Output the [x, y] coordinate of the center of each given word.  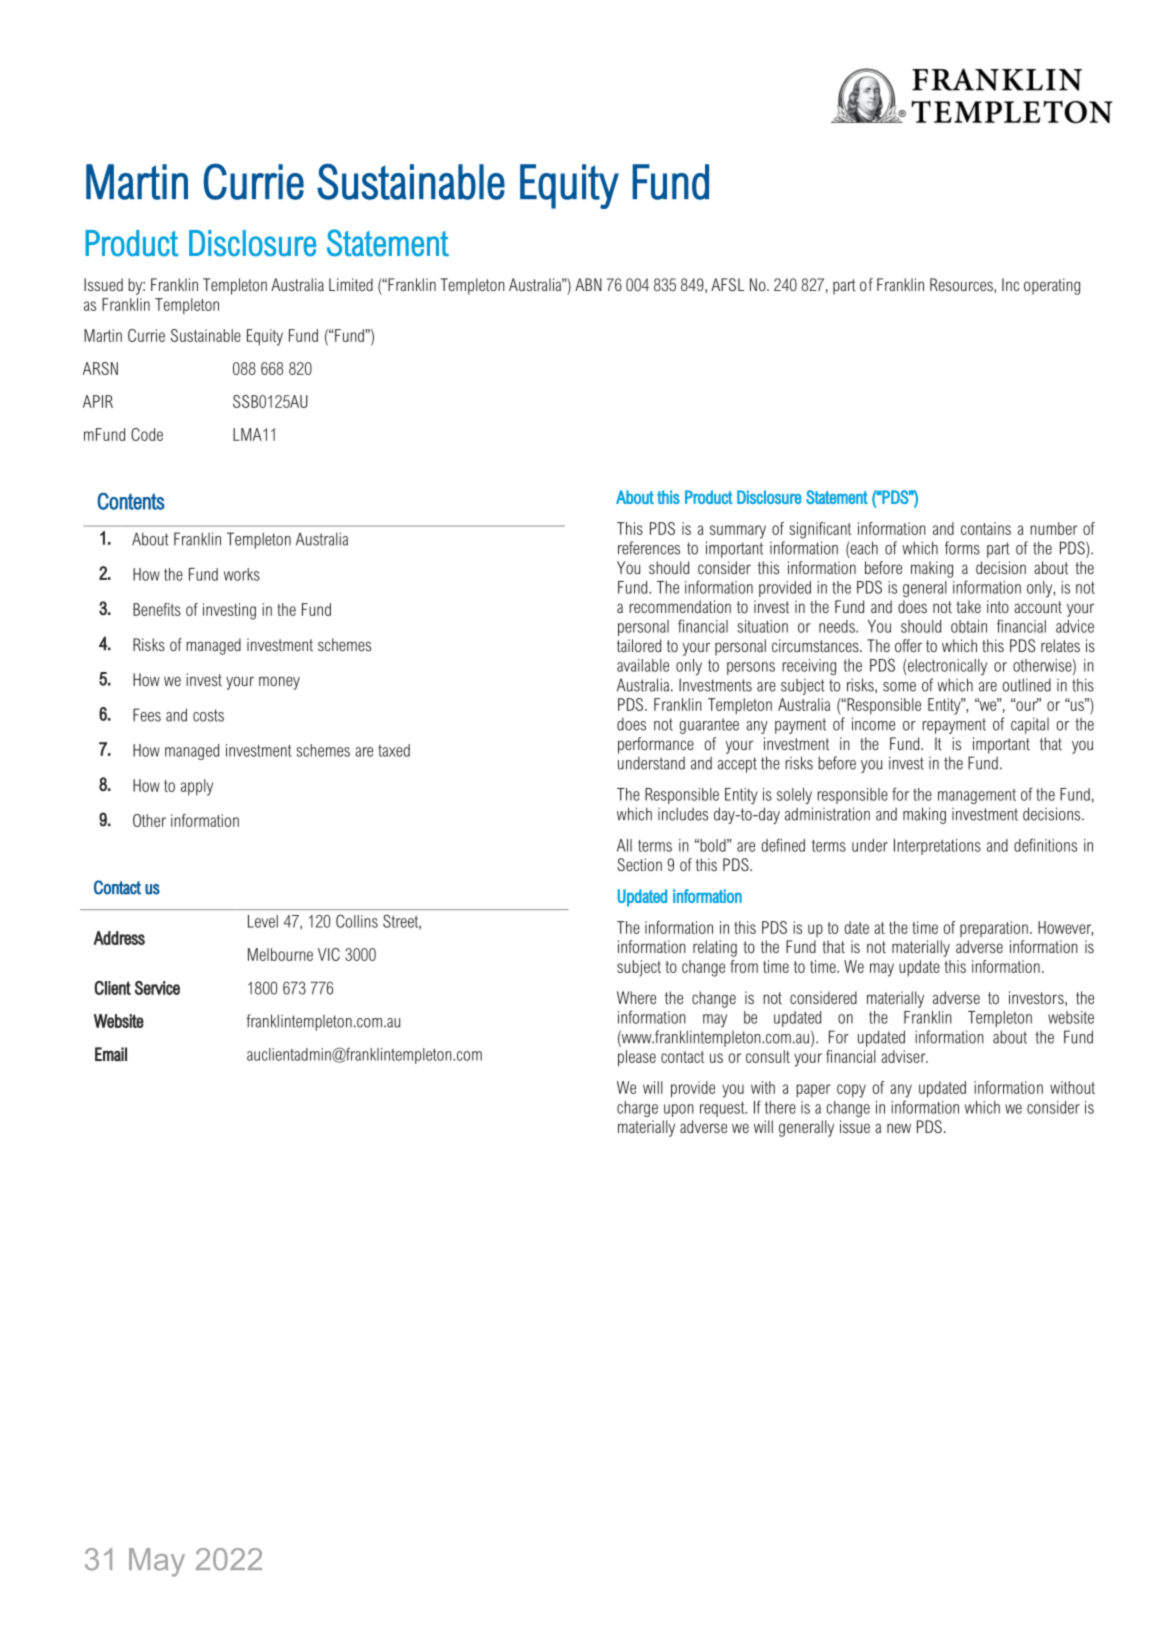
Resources [962, 284]
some [899, 687]
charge [637, 1109]
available [643, 665]
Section [639, 864]
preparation [994, 929]
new [899, 1128]
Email [111, 1054]
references [649, 548]
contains [986, 528]
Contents [131, 501]
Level [263, 921]
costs [208, 715]
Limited [351, 284]
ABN [588, 284]
